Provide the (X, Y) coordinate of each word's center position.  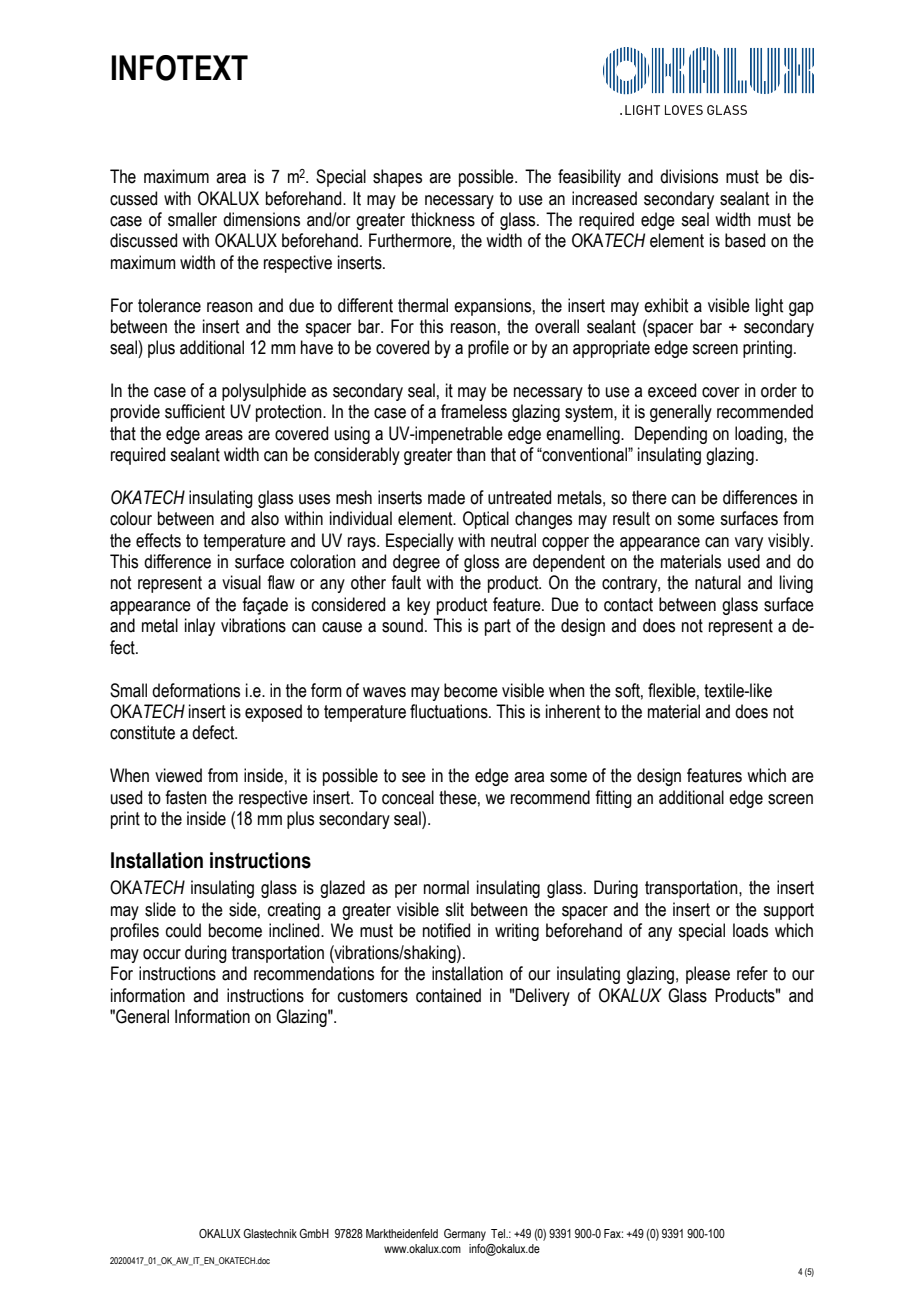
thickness (443, 219)
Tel (499, 1233)
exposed (273, 713)
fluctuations (450, 711)
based (745, 240)
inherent (573, 711)
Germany (465, 1235)
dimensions (261, 219)
